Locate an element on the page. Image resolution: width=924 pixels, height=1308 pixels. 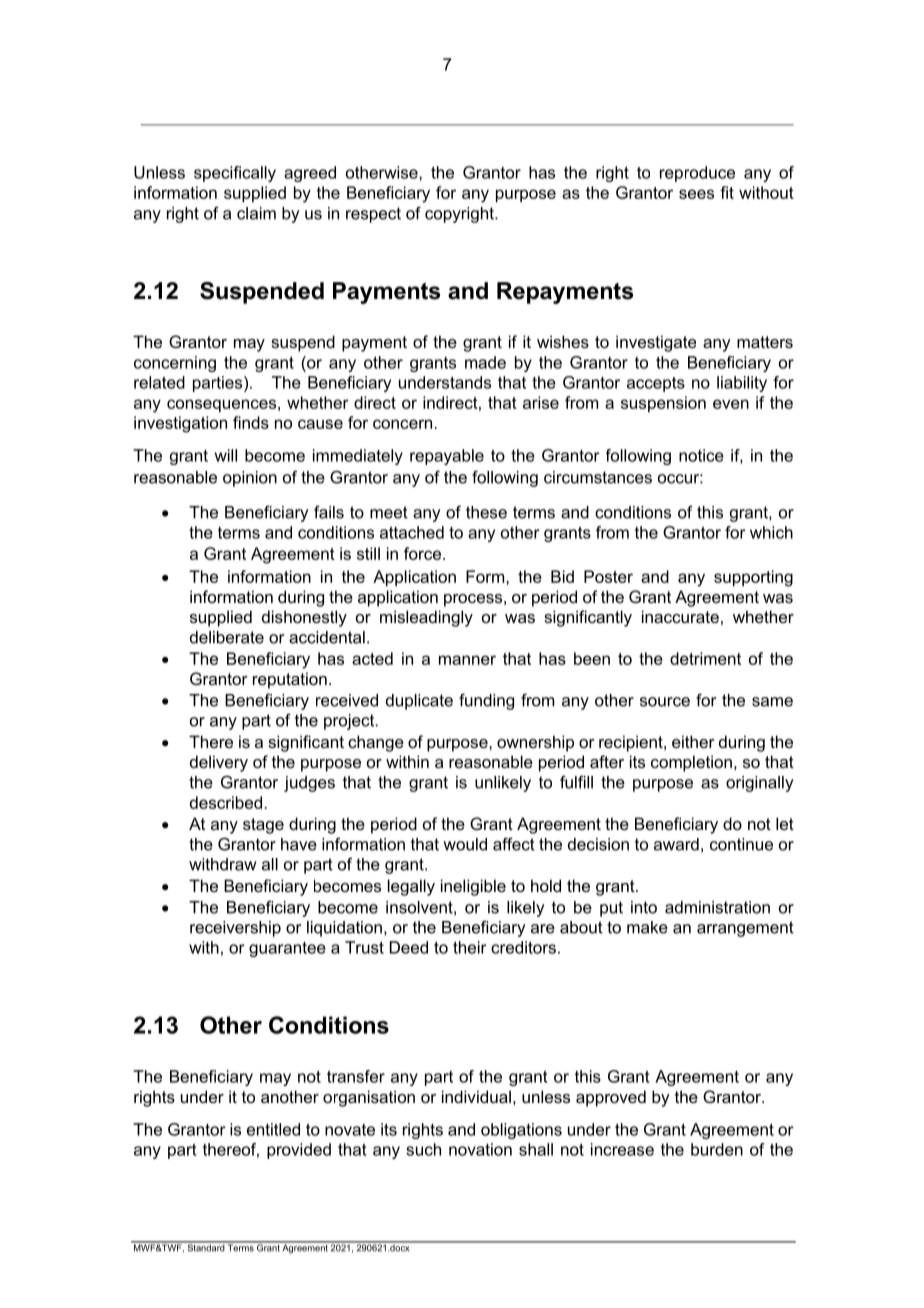
burden is located at coordinates (717, 1149).
